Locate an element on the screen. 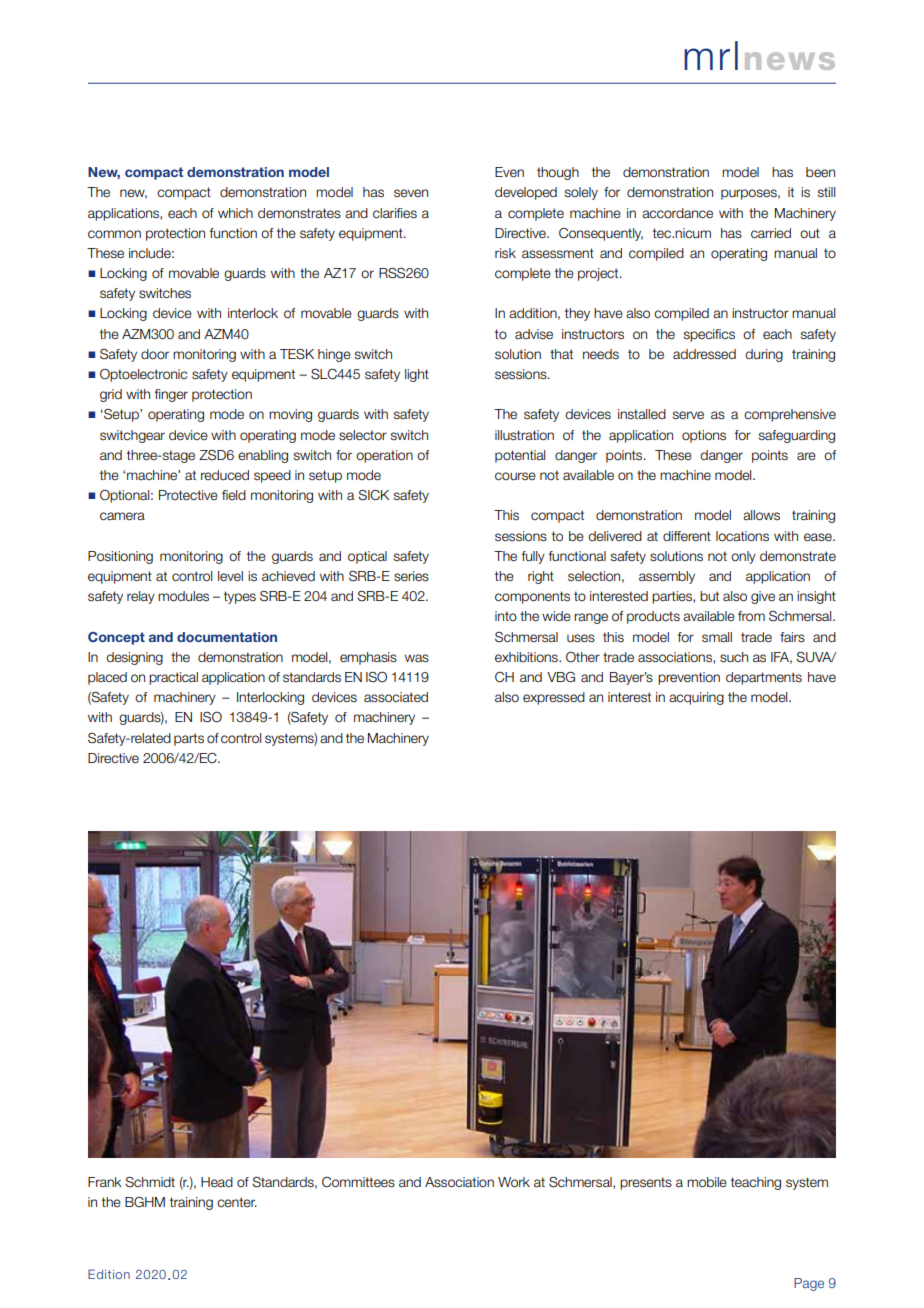  developed is located at coordinates (526, 193).
